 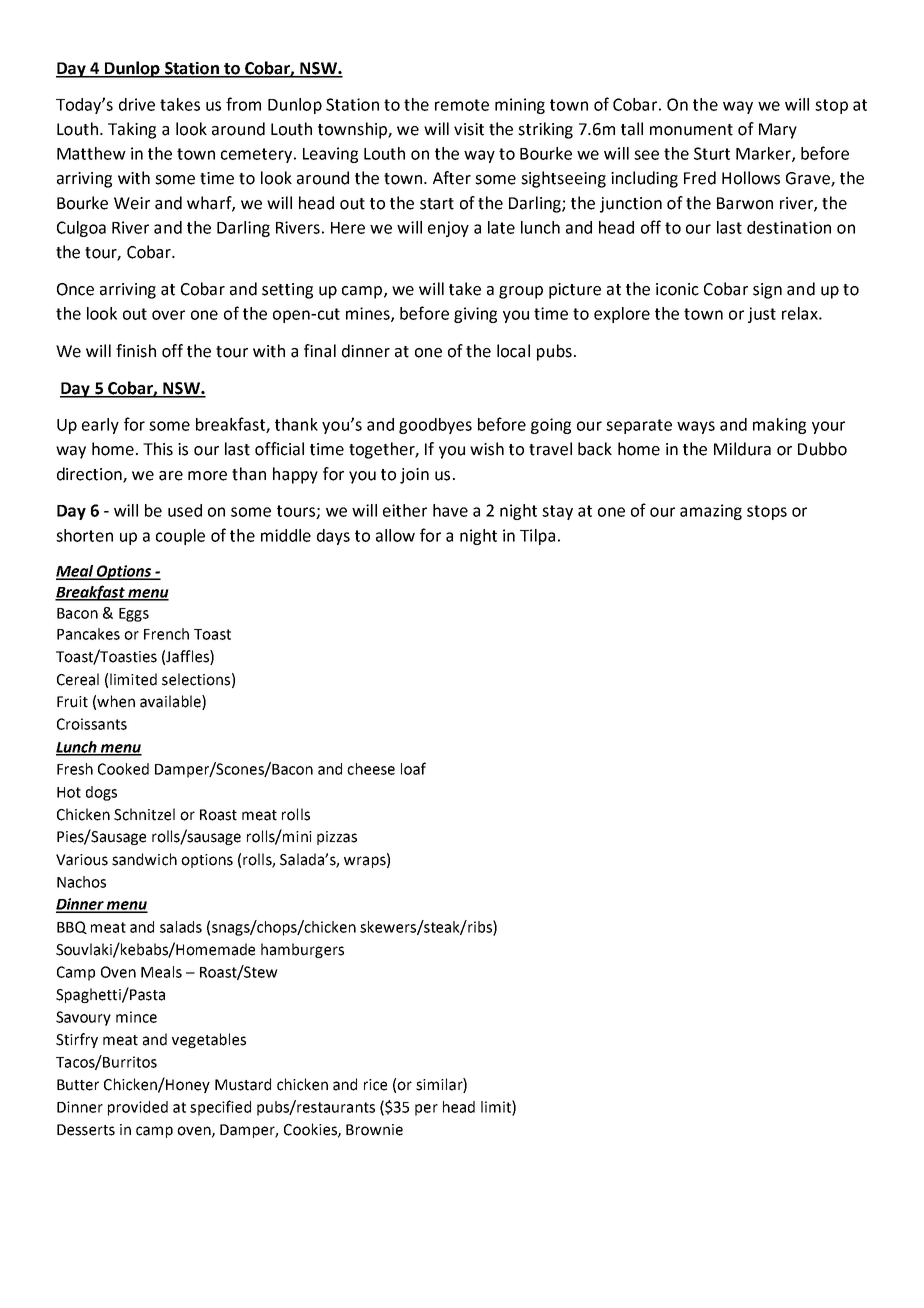 What do you see at coordinates (166, 634) in the screenshot?
I see `French` at bounding box center [166, 634].
